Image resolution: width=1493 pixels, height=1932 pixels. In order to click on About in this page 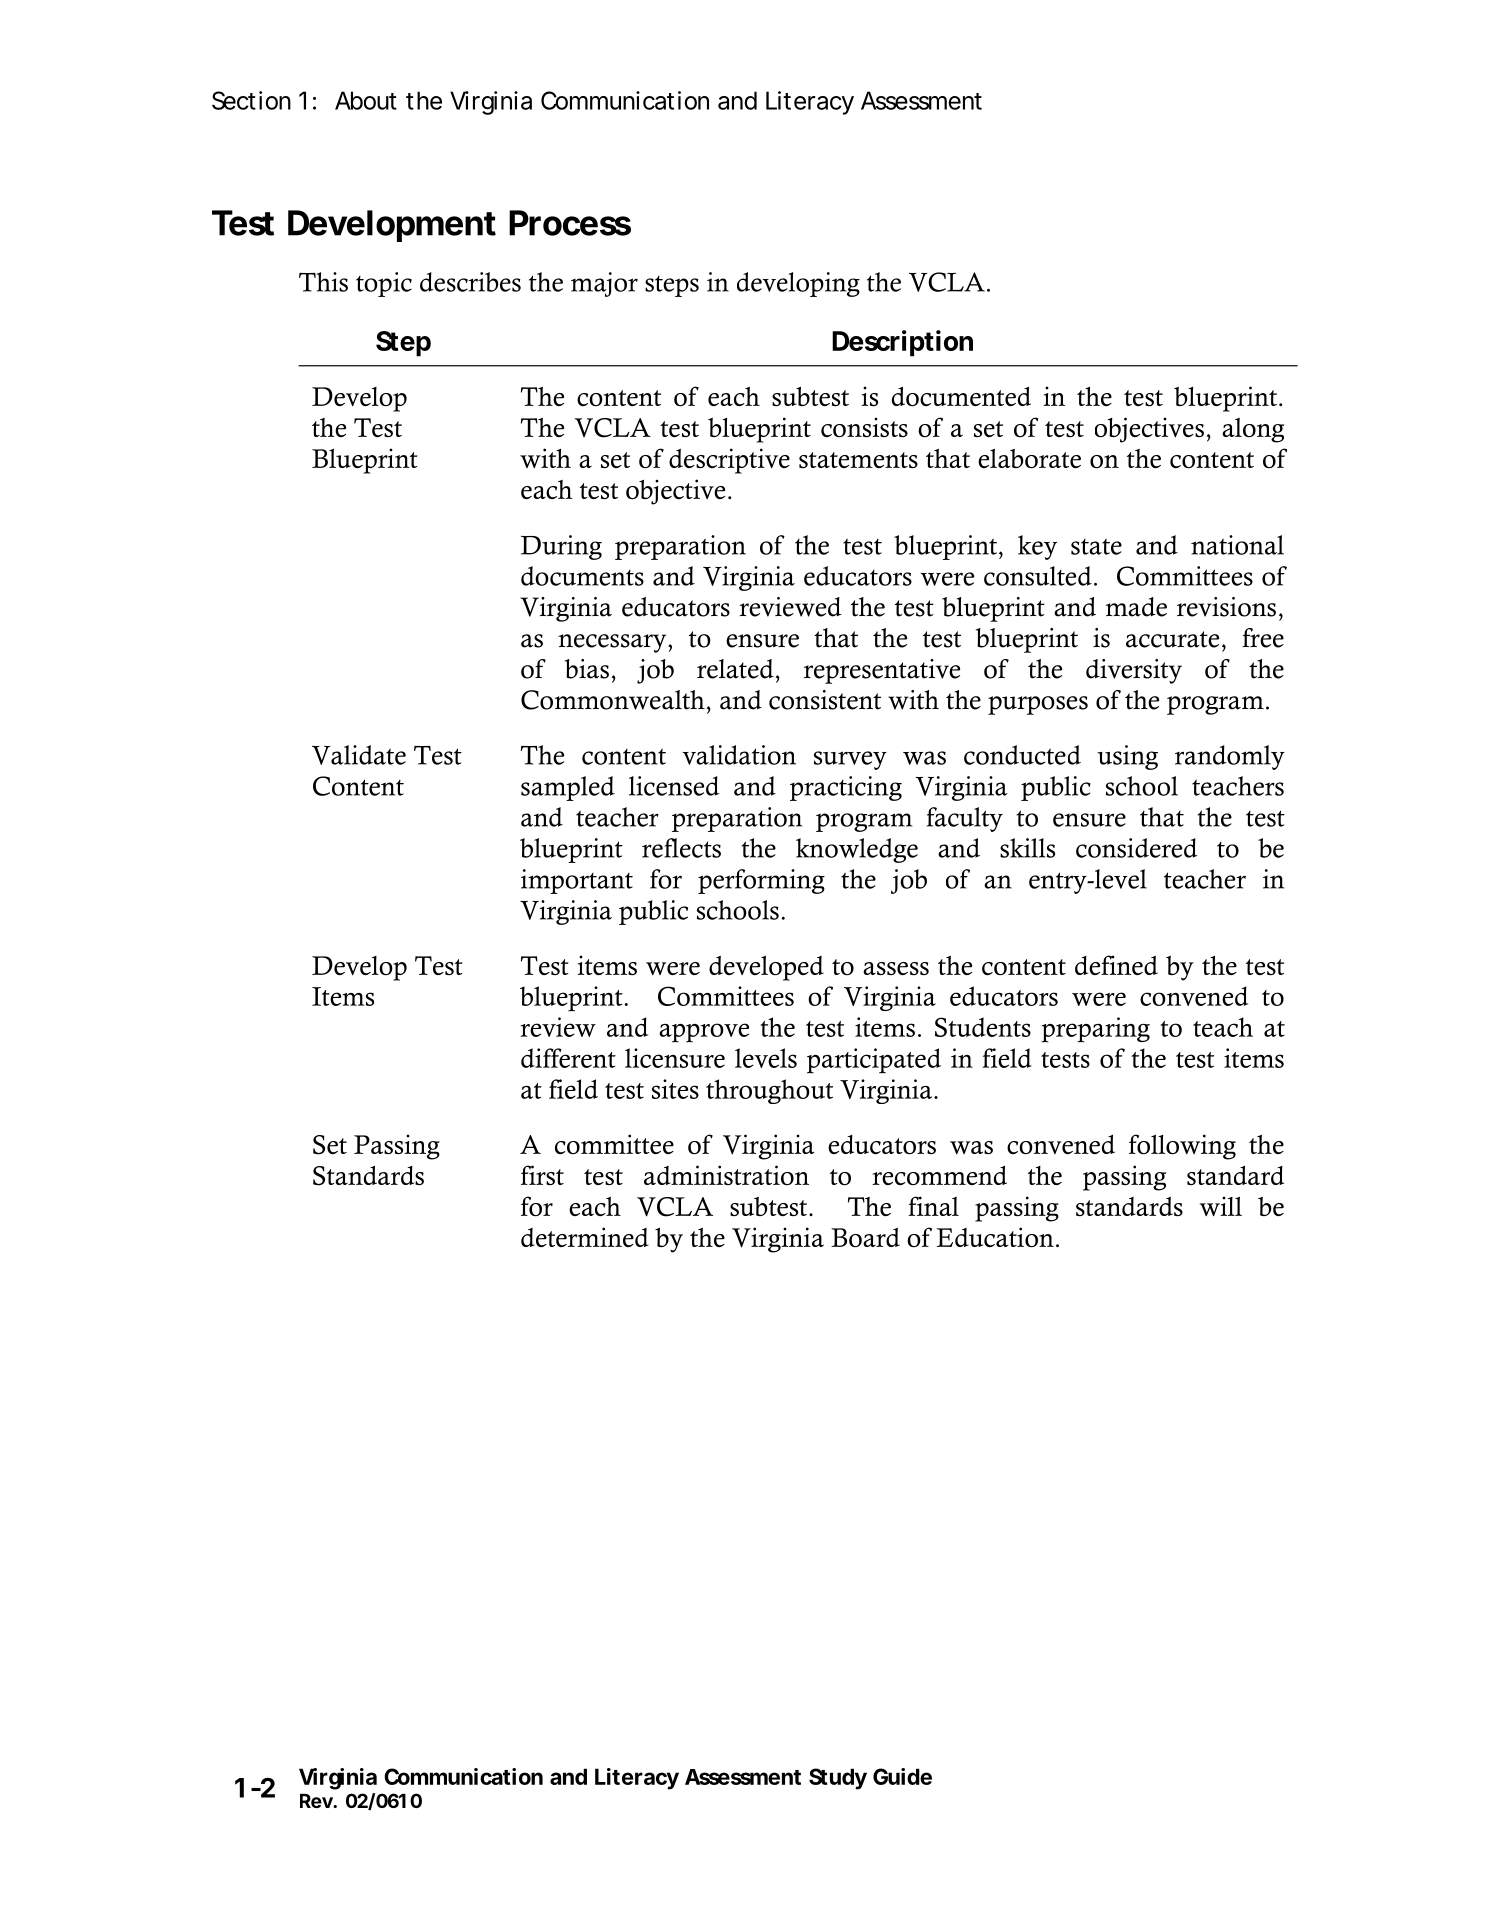, I will do `click(366, 100)`.
